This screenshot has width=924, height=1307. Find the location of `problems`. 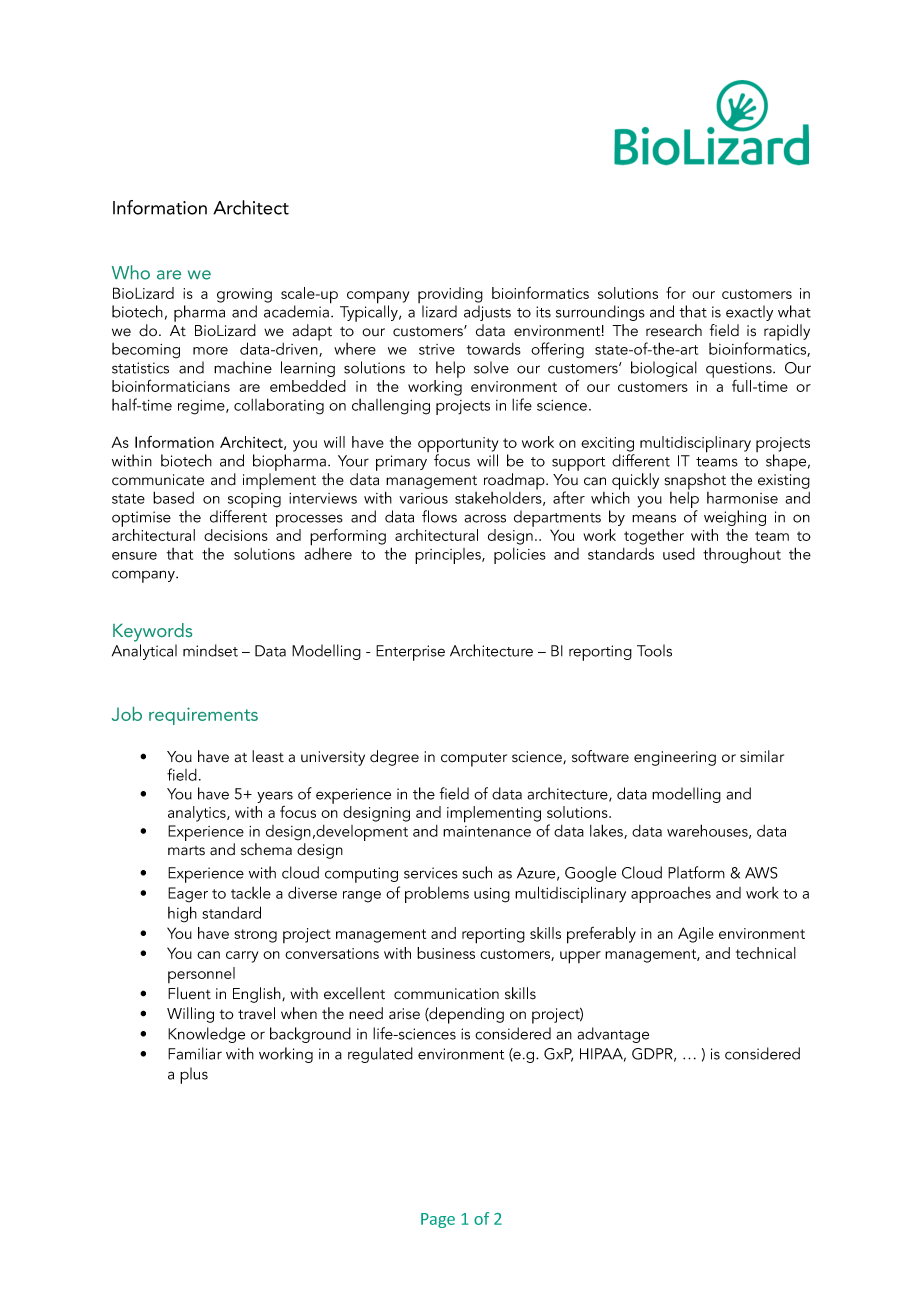

problems is located at coordinates (437, 895).
